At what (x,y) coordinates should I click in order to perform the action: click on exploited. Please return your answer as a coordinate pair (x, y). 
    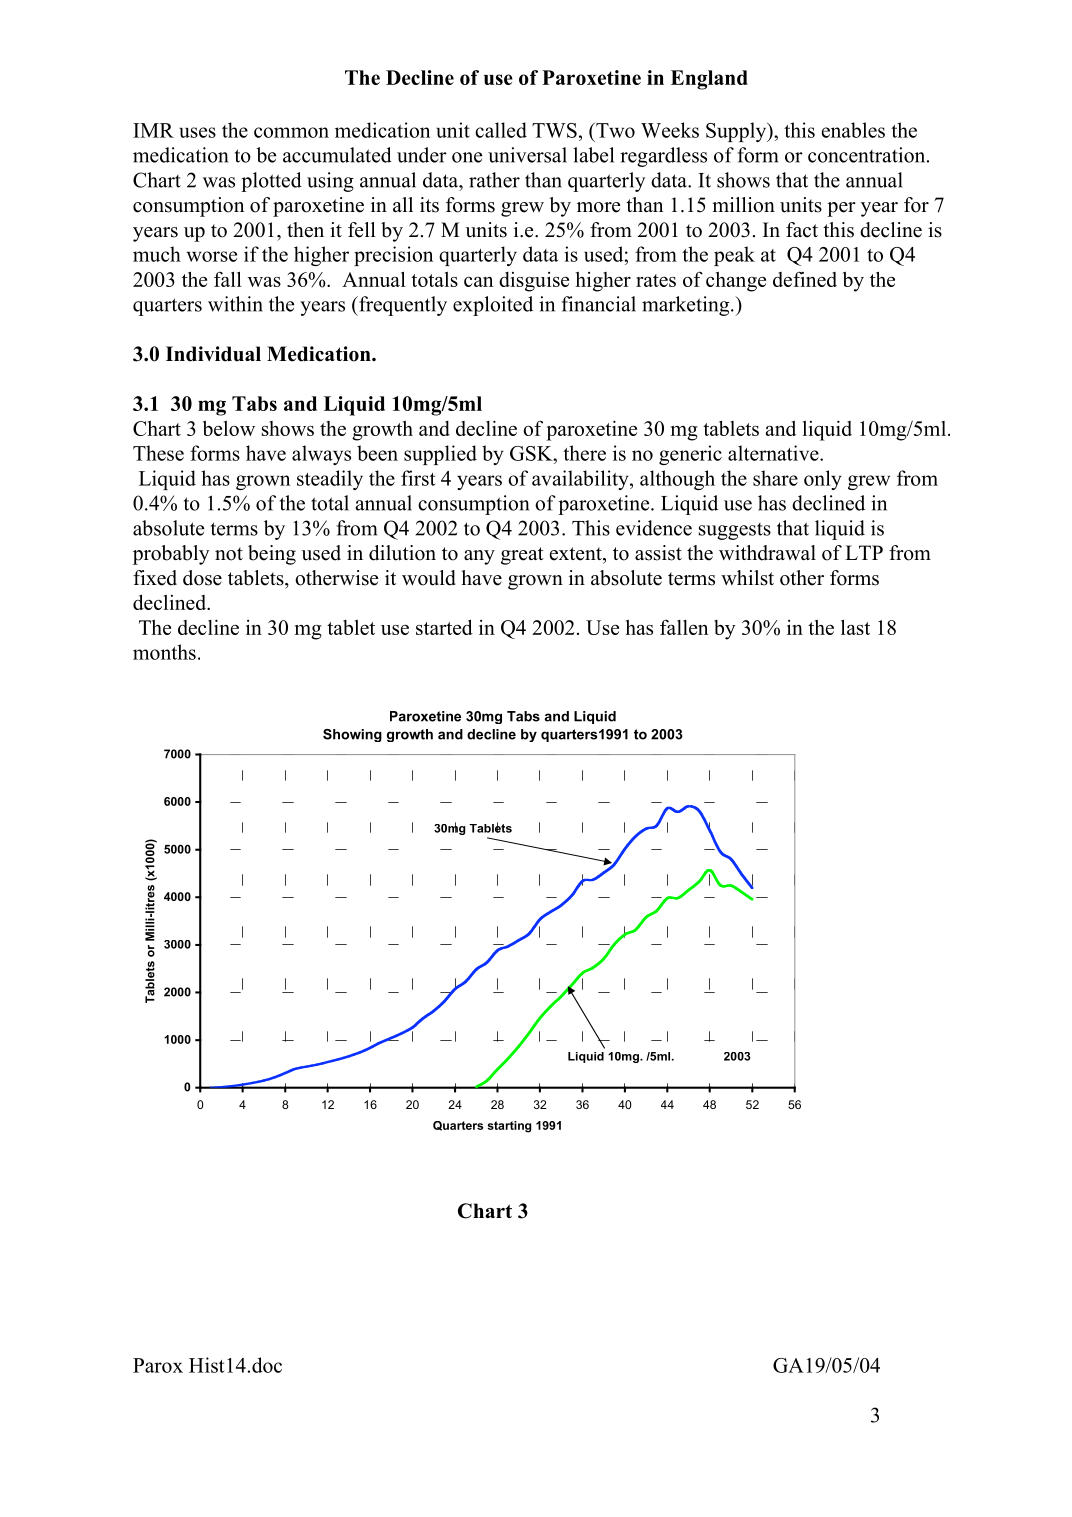
    Looking at the image, I should click on (493, 306).
